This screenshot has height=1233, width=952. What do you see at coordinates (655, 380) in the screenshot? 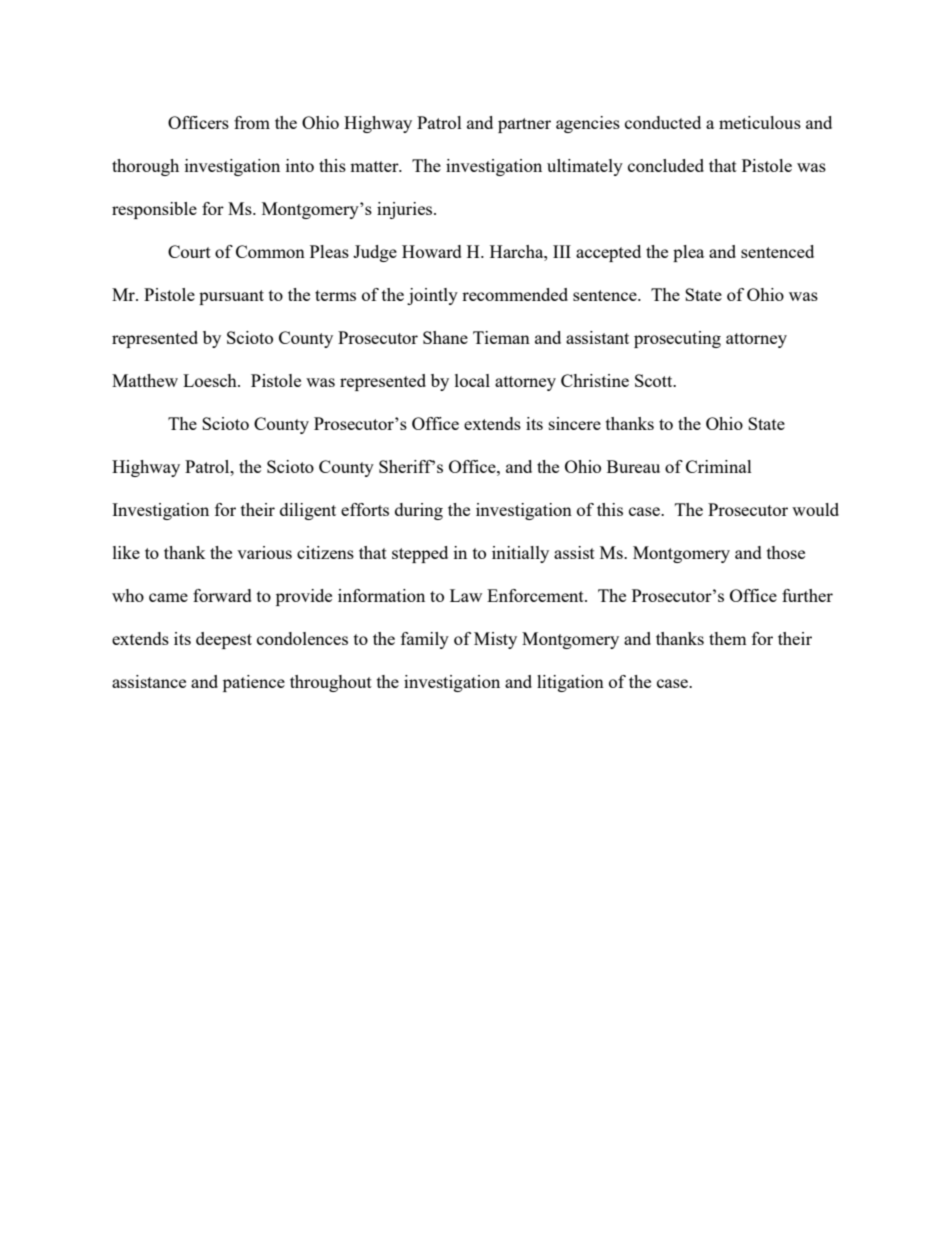
I see `Scott` at bounding box center [655, 380].
